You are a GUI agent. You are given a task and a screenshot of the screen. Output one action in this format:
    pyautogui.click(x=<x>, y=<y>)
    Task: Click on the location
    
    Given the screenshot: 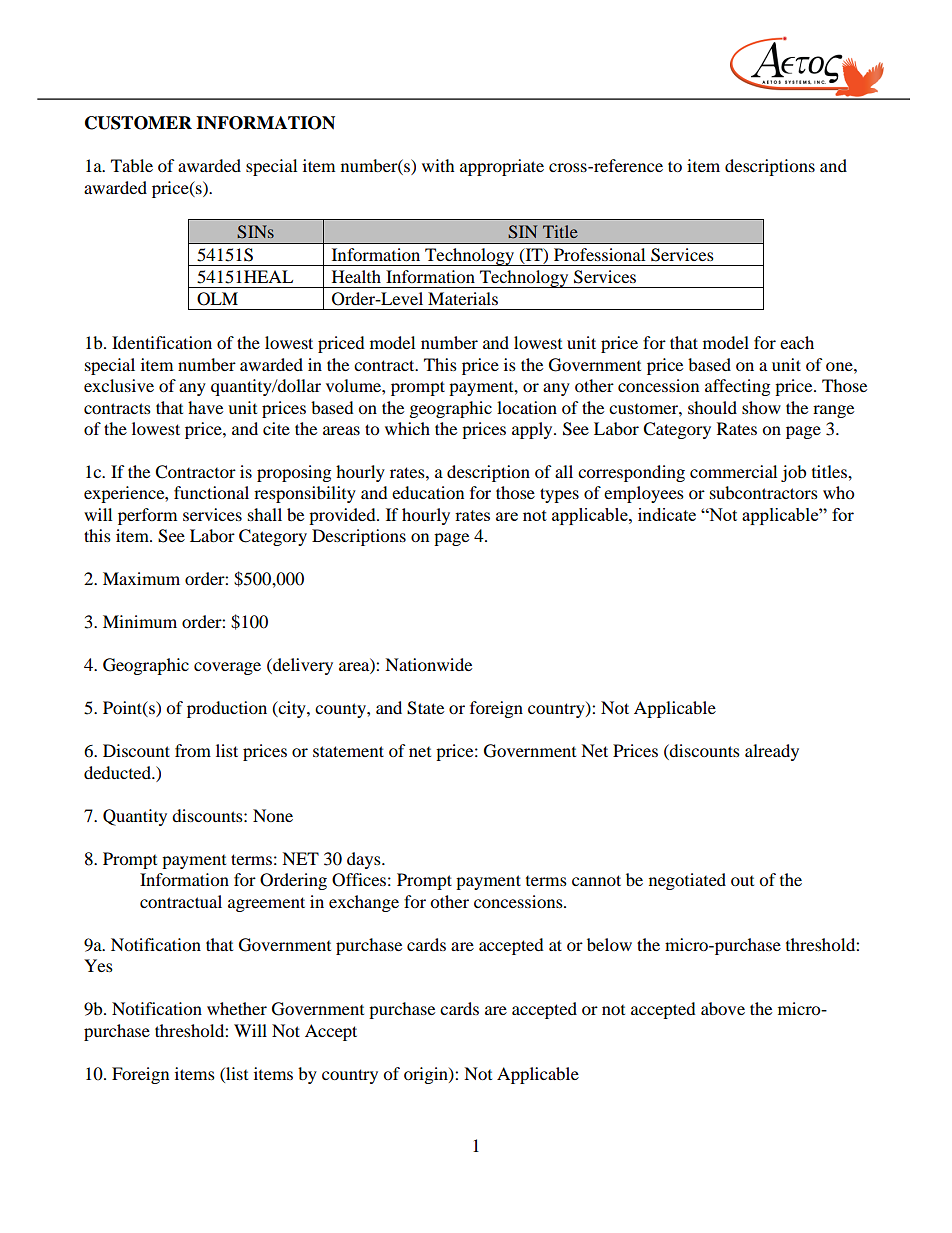 What is the action you would take?
    pyautogui.click(x=527, y=407)
